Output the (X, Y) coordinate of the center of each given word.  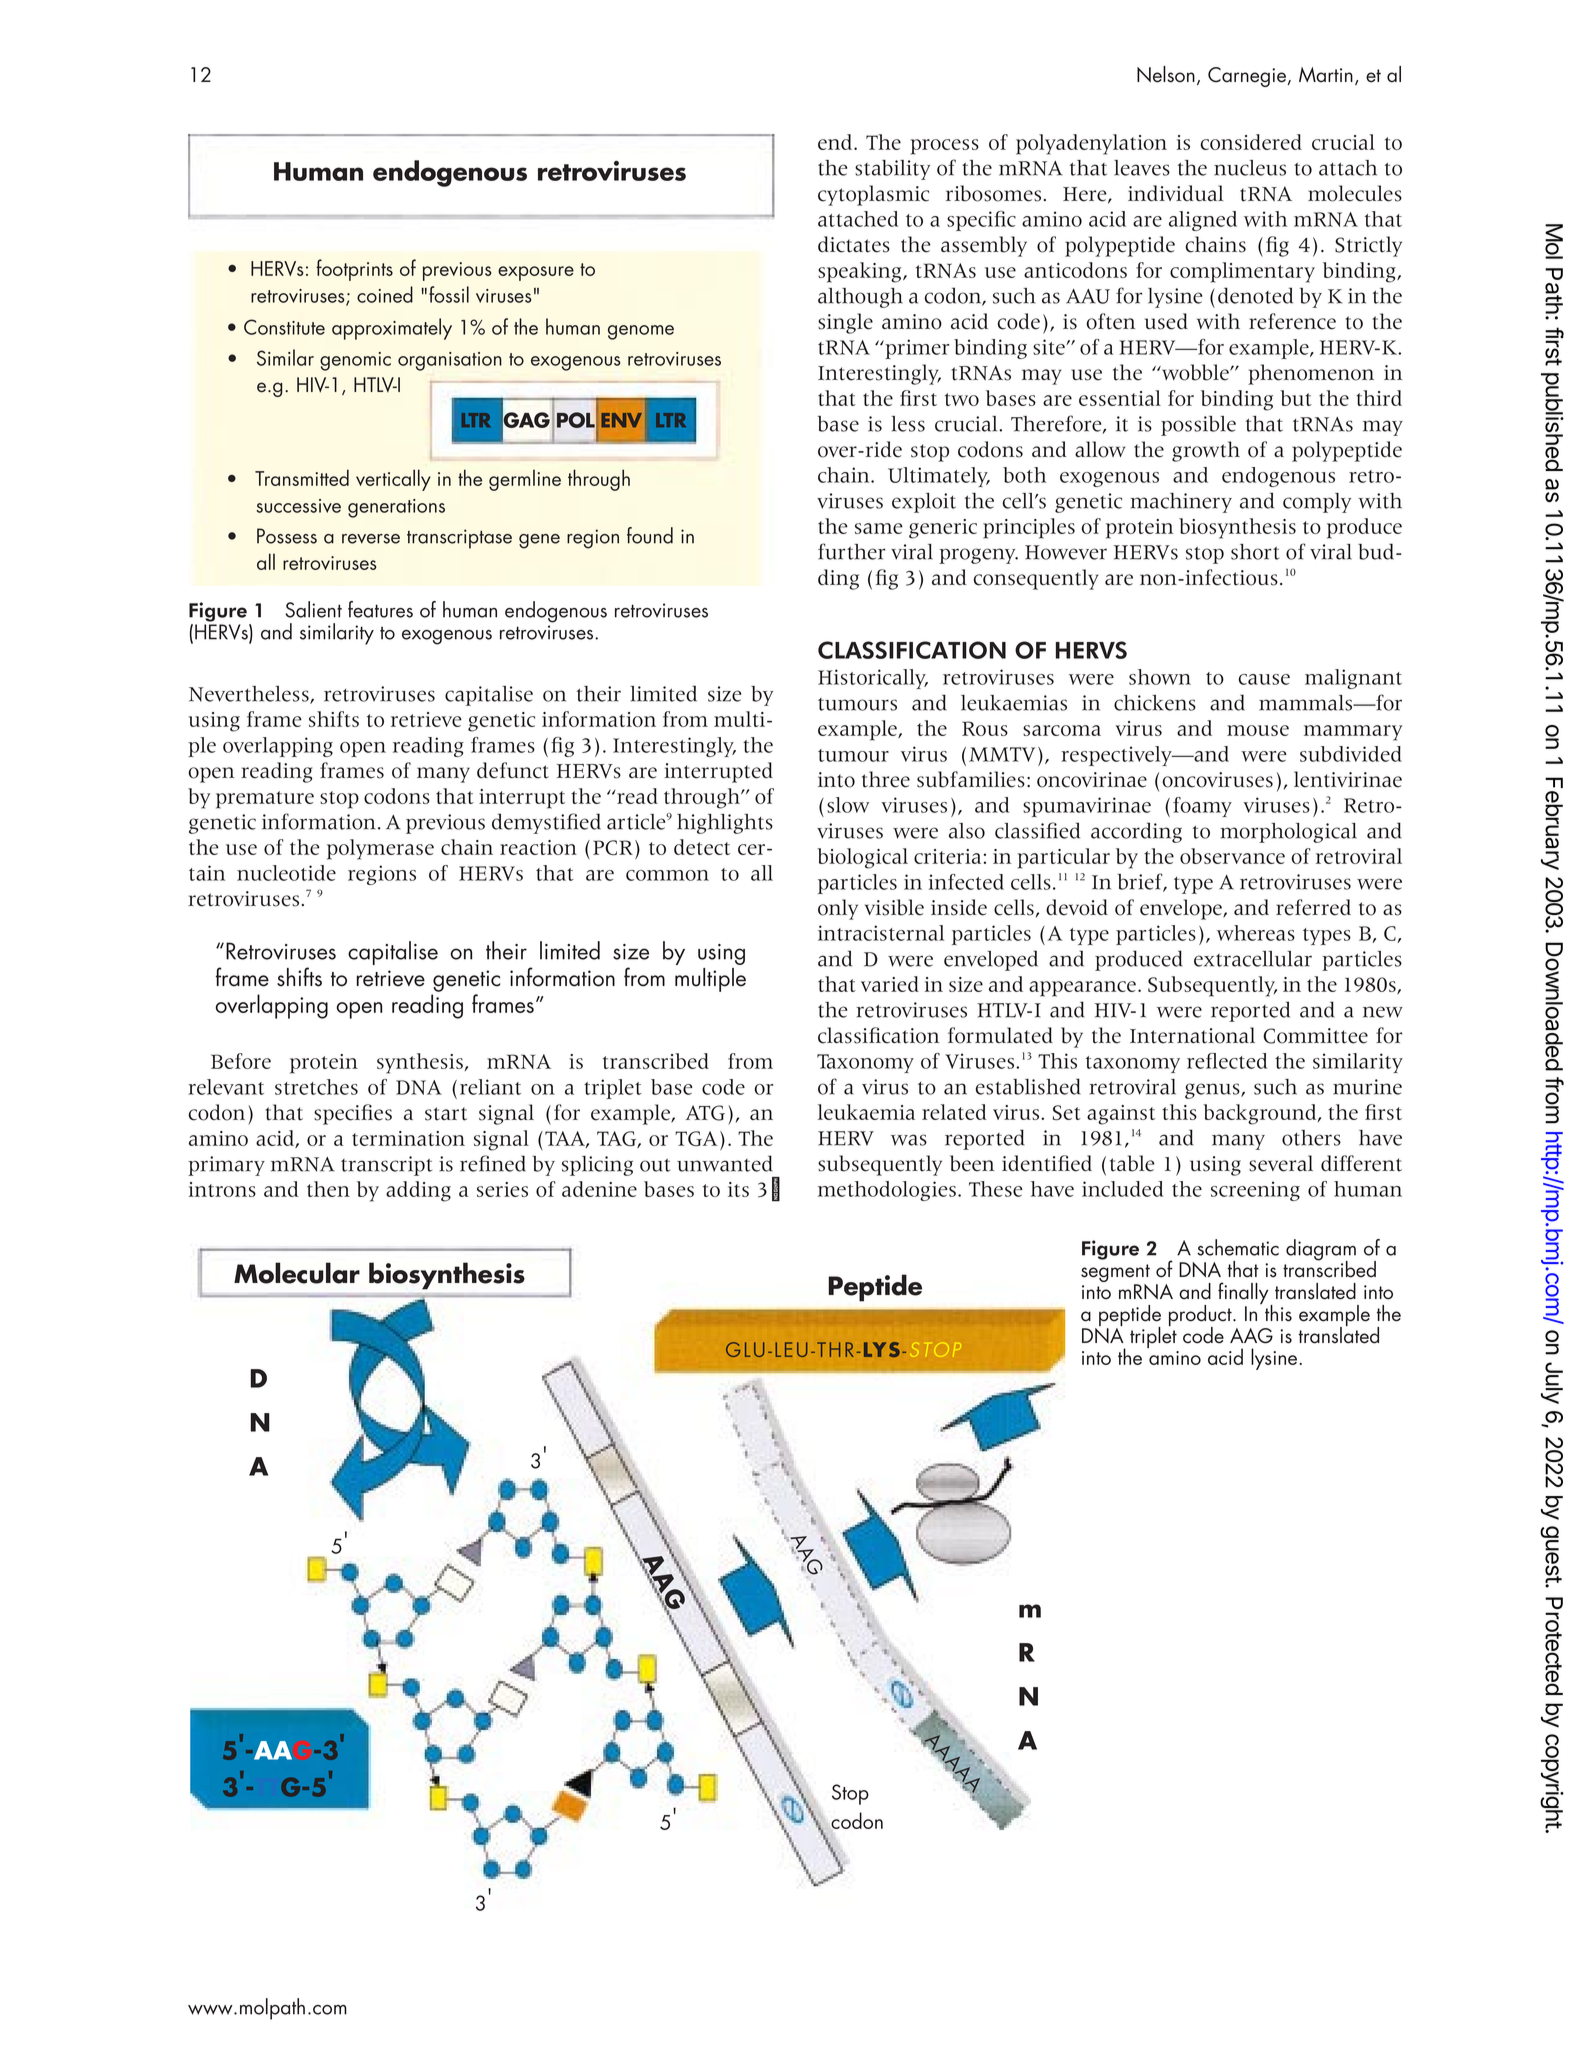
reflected (1227, 1061)
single (845, 323)
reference (1292, 321)
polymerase (380, 849)
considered (1251, 142)
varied (890, 984)
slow (848, 805)
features (380, 609)
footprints (354, 270)
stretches (316, 1087)
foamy (1202, 807)
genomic (355, 361)
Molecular (297, 1273)
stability (892, 170)
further (851, 551)
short (1255, 552)
